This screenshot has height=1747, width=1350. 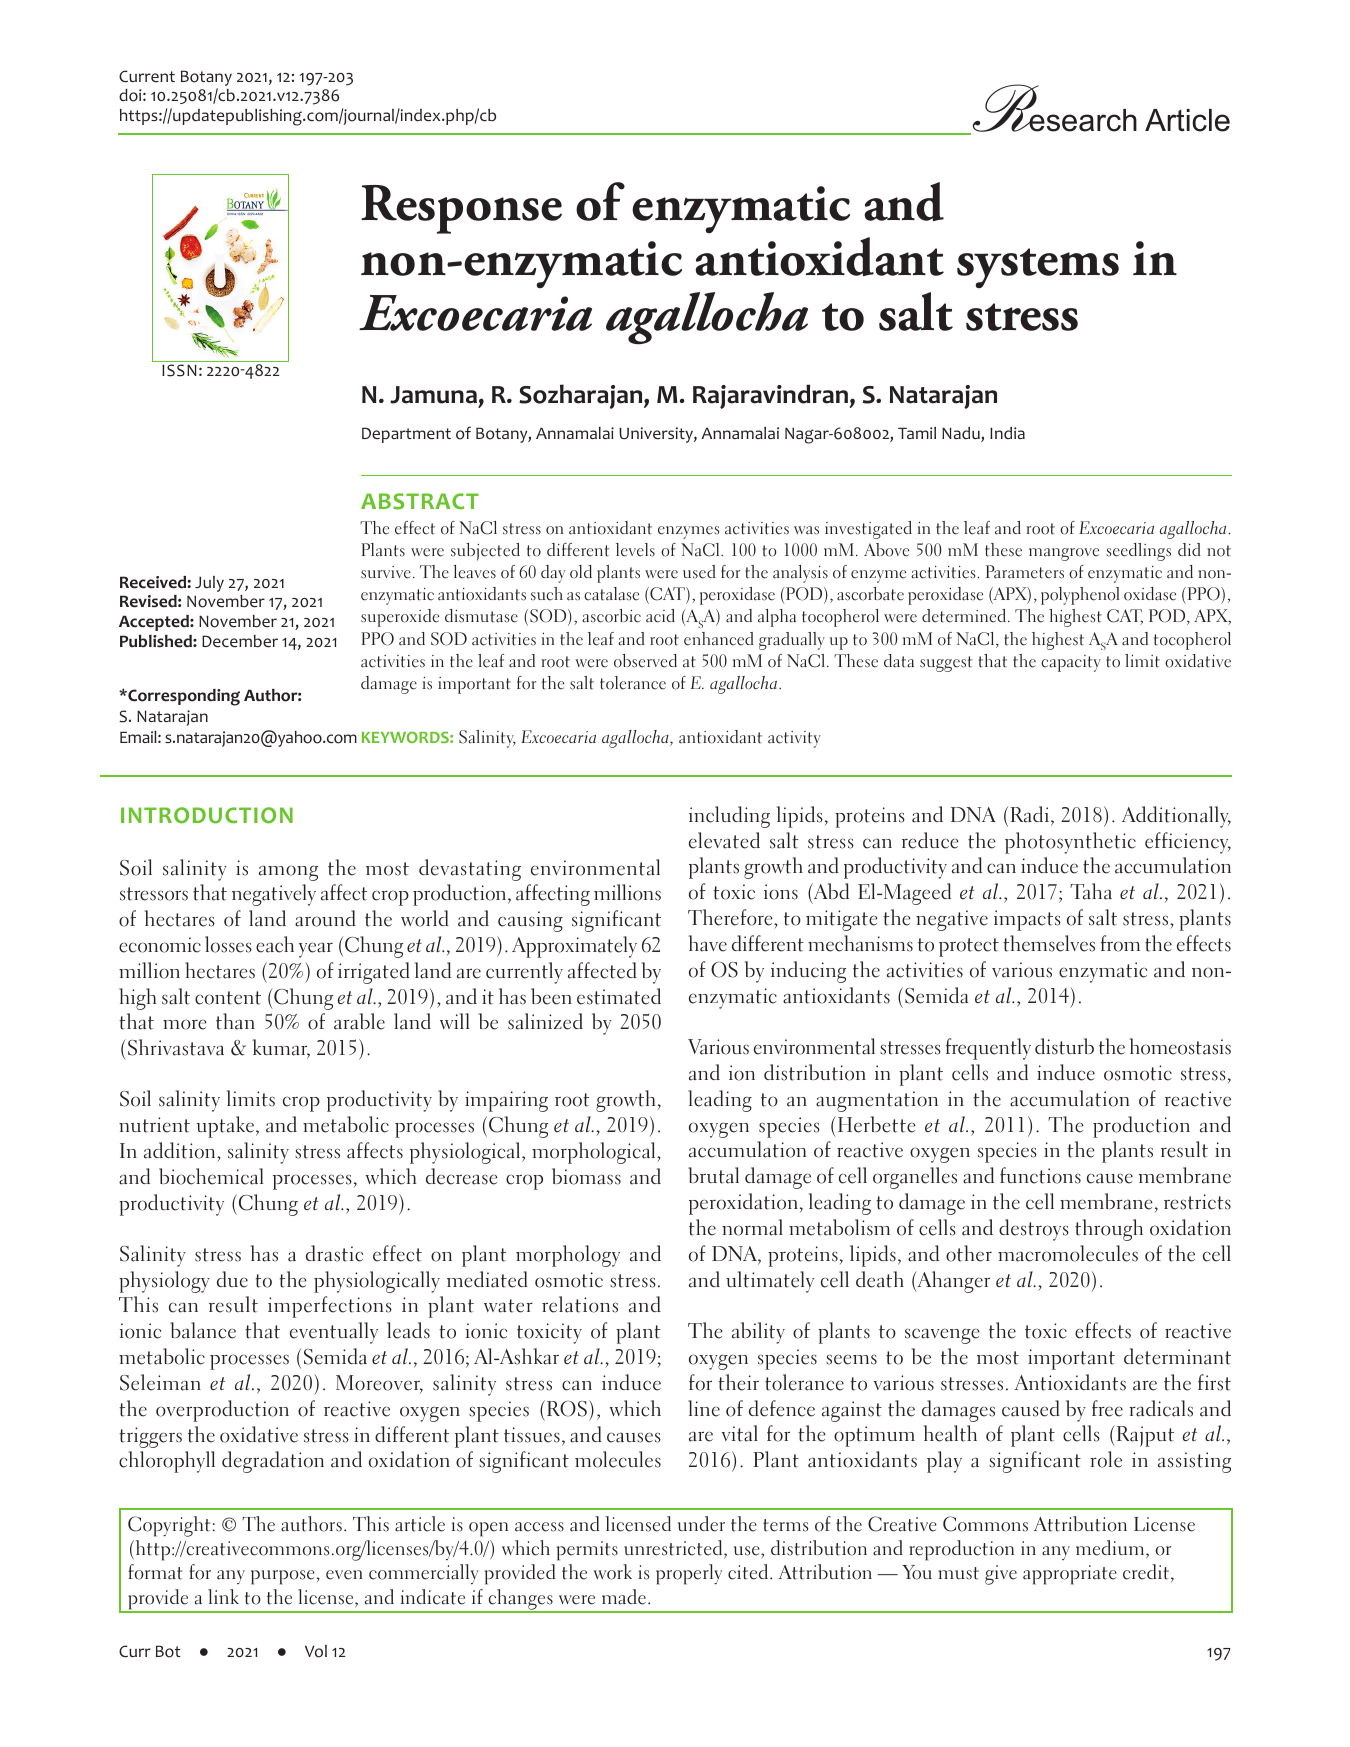 What do you see at coordinates (275, 944) in the screenshot?
I see `each` at bounding box center [275, 944].
